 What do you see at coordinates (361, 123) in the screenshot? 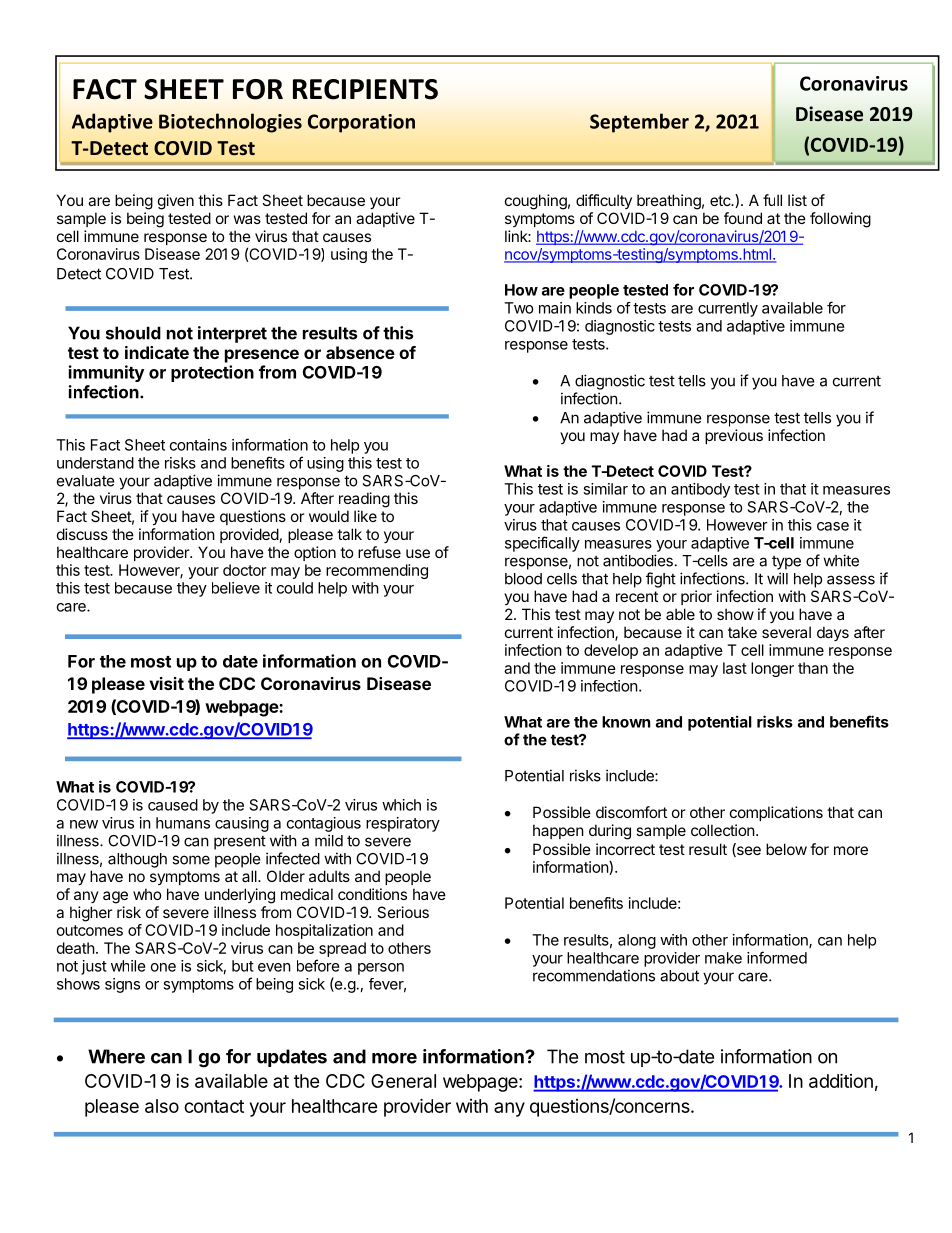
I see `Corporation` at bounding box center [361, 123].
